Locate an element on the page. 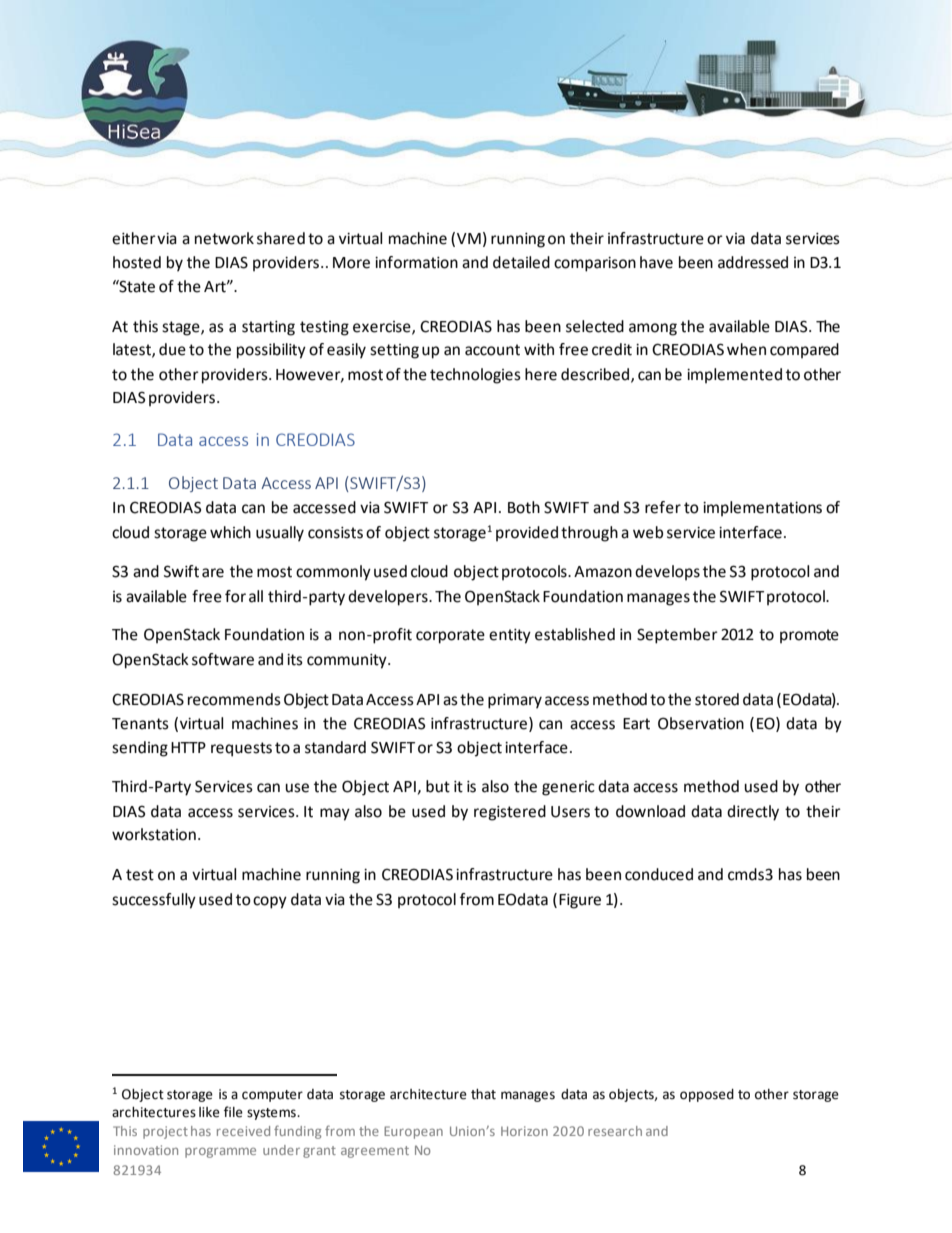  addressed is located at coordinates (753, 262).
